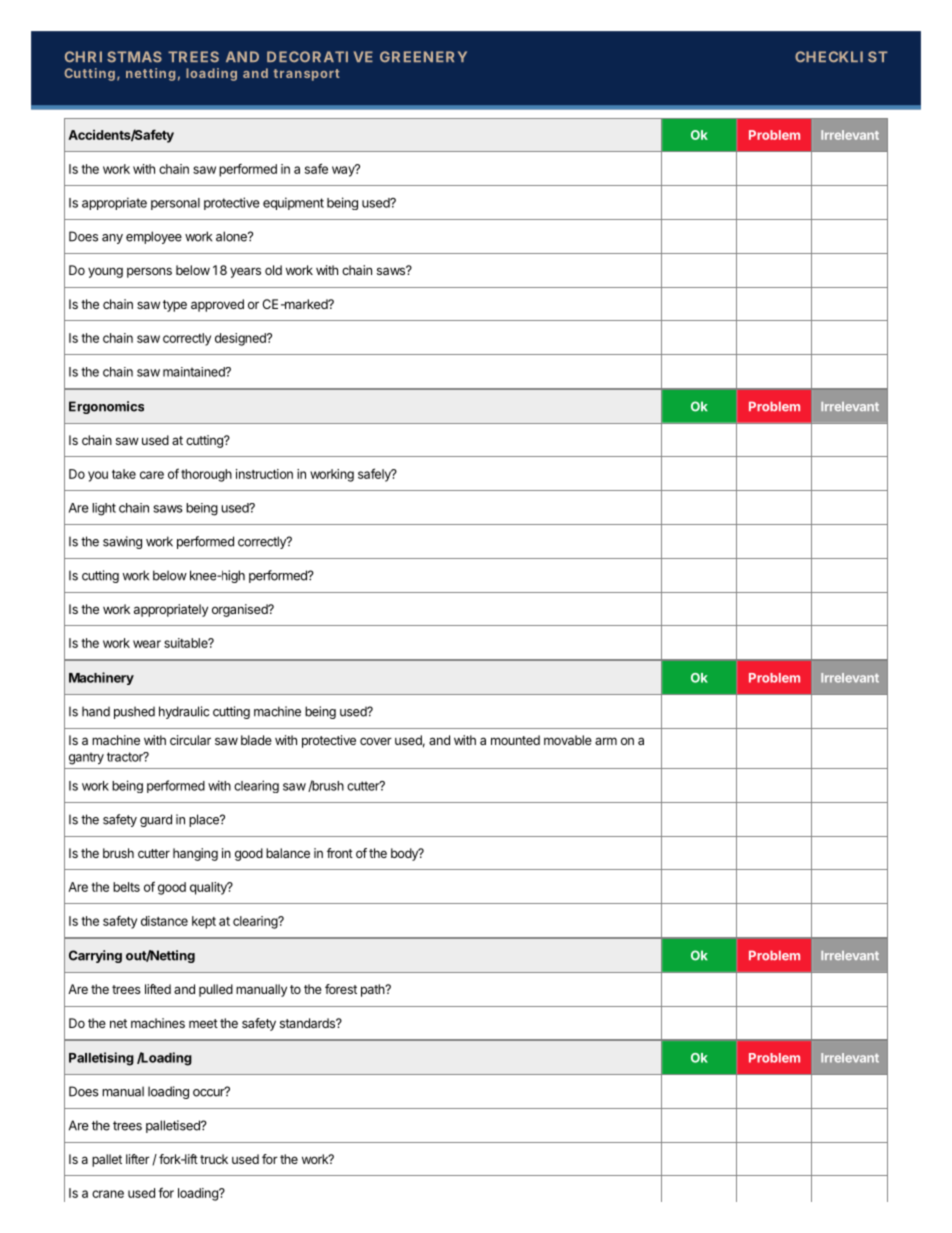 This screenshot has width=952, height=1233. What do you see at coordinates (214, 1159) in the screenshot?
I see `truck` at bounding box center [214, 1159].
